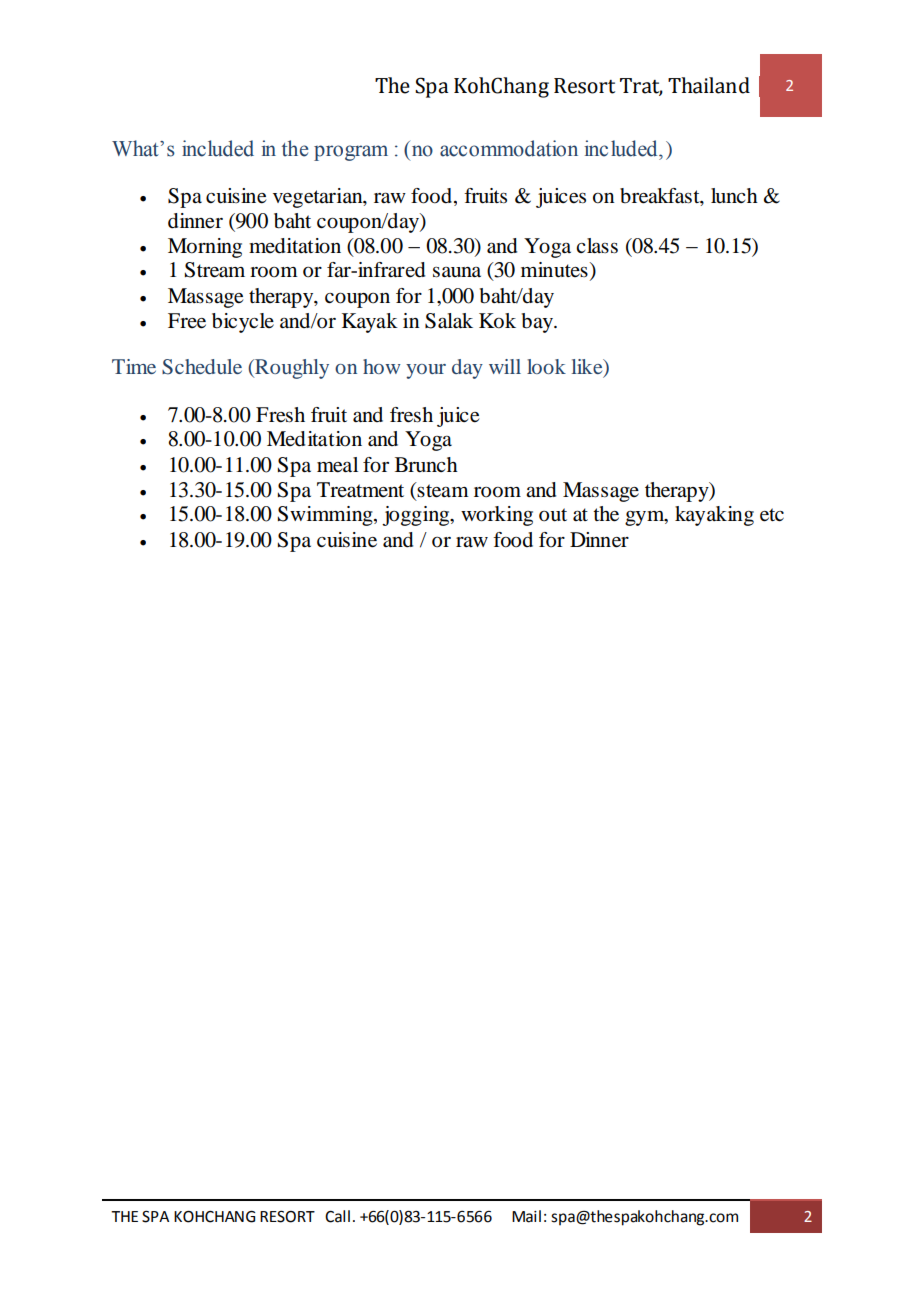  What do you see at coordinates (509, 148) in the screenshot?
I see `accommodation` at bounding box center [509, 148].
